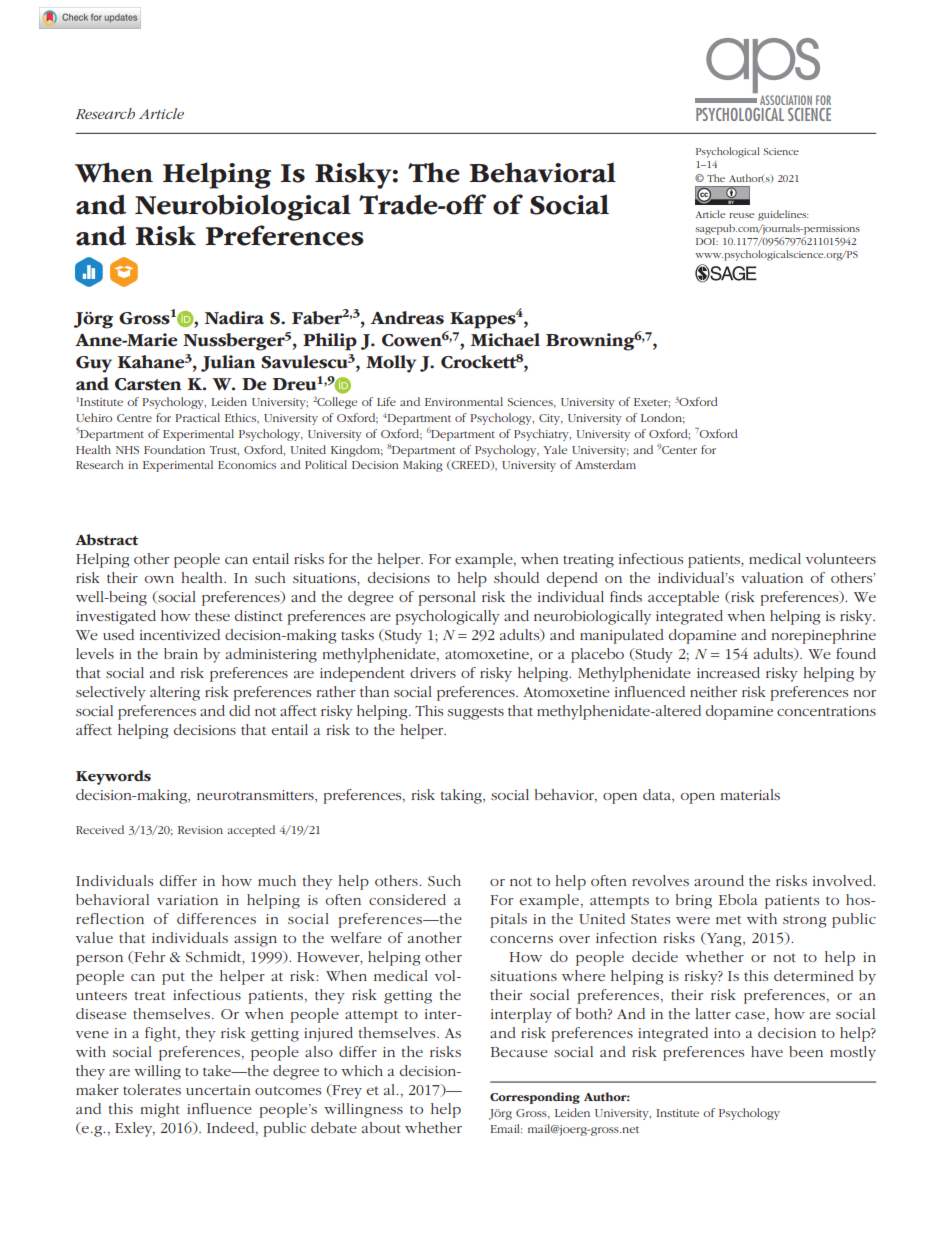 Image resolution: width=952 pixels, height=1237 pixels. What do you see at coordinates (464, 401) in the image?
I see `Environmental` at bounding box center [464, 401].
